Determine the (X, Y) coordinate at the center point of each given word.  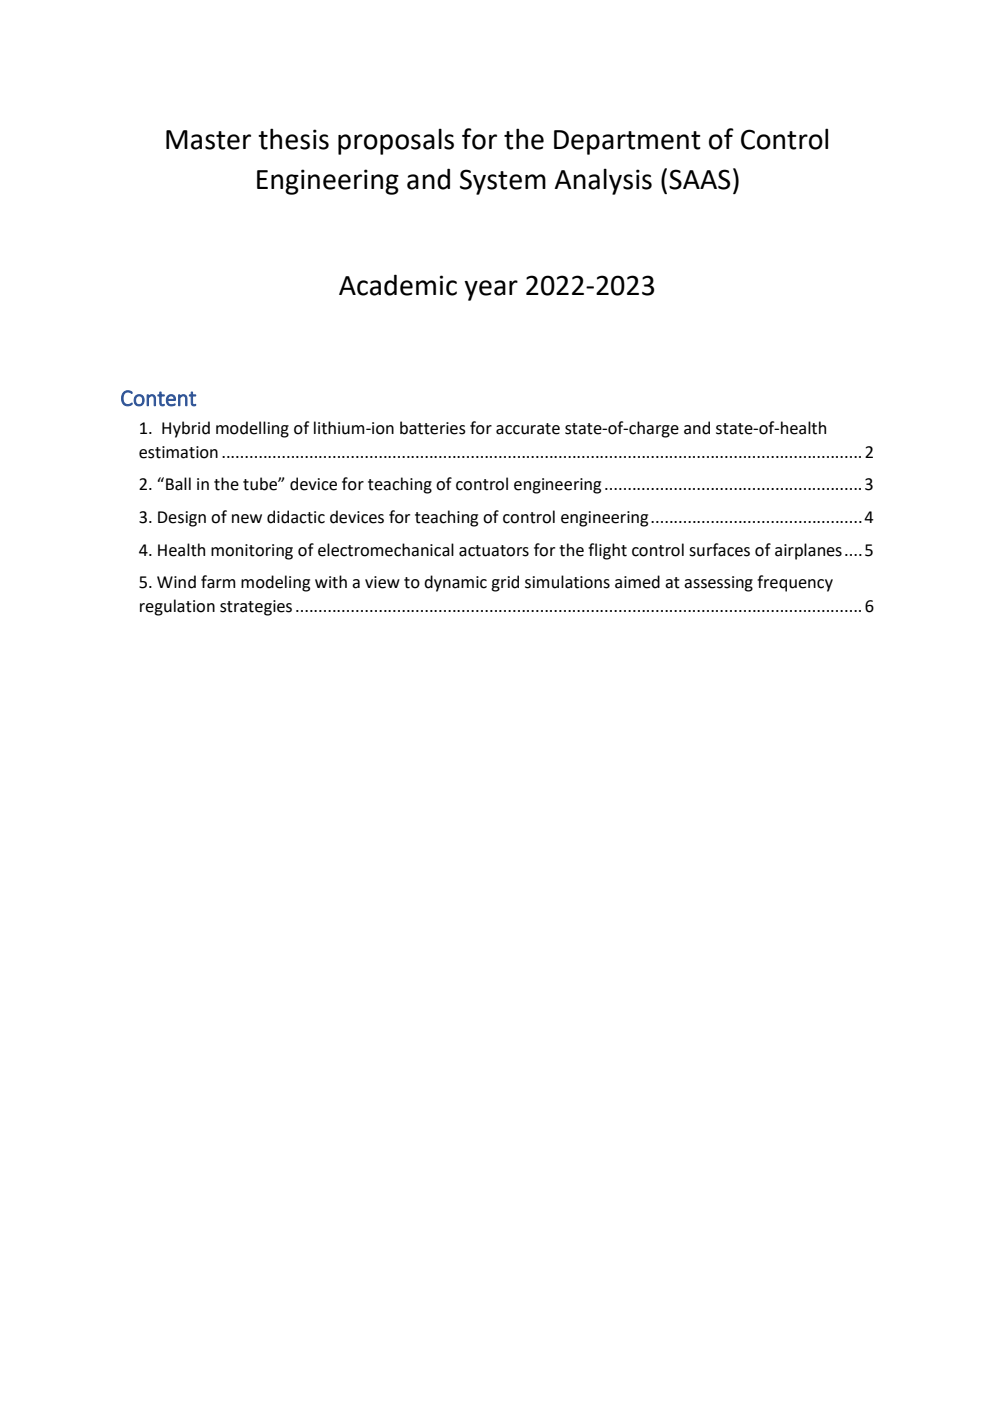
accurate (528, 429)
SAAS (699, 179)
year (491, 290)
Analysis (603, 181)
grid (505, 583)
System (503, 182)
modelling (252, 429)
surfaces (719, 550)
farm (218, 582)
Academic (398, 285)
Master (208, 140)
